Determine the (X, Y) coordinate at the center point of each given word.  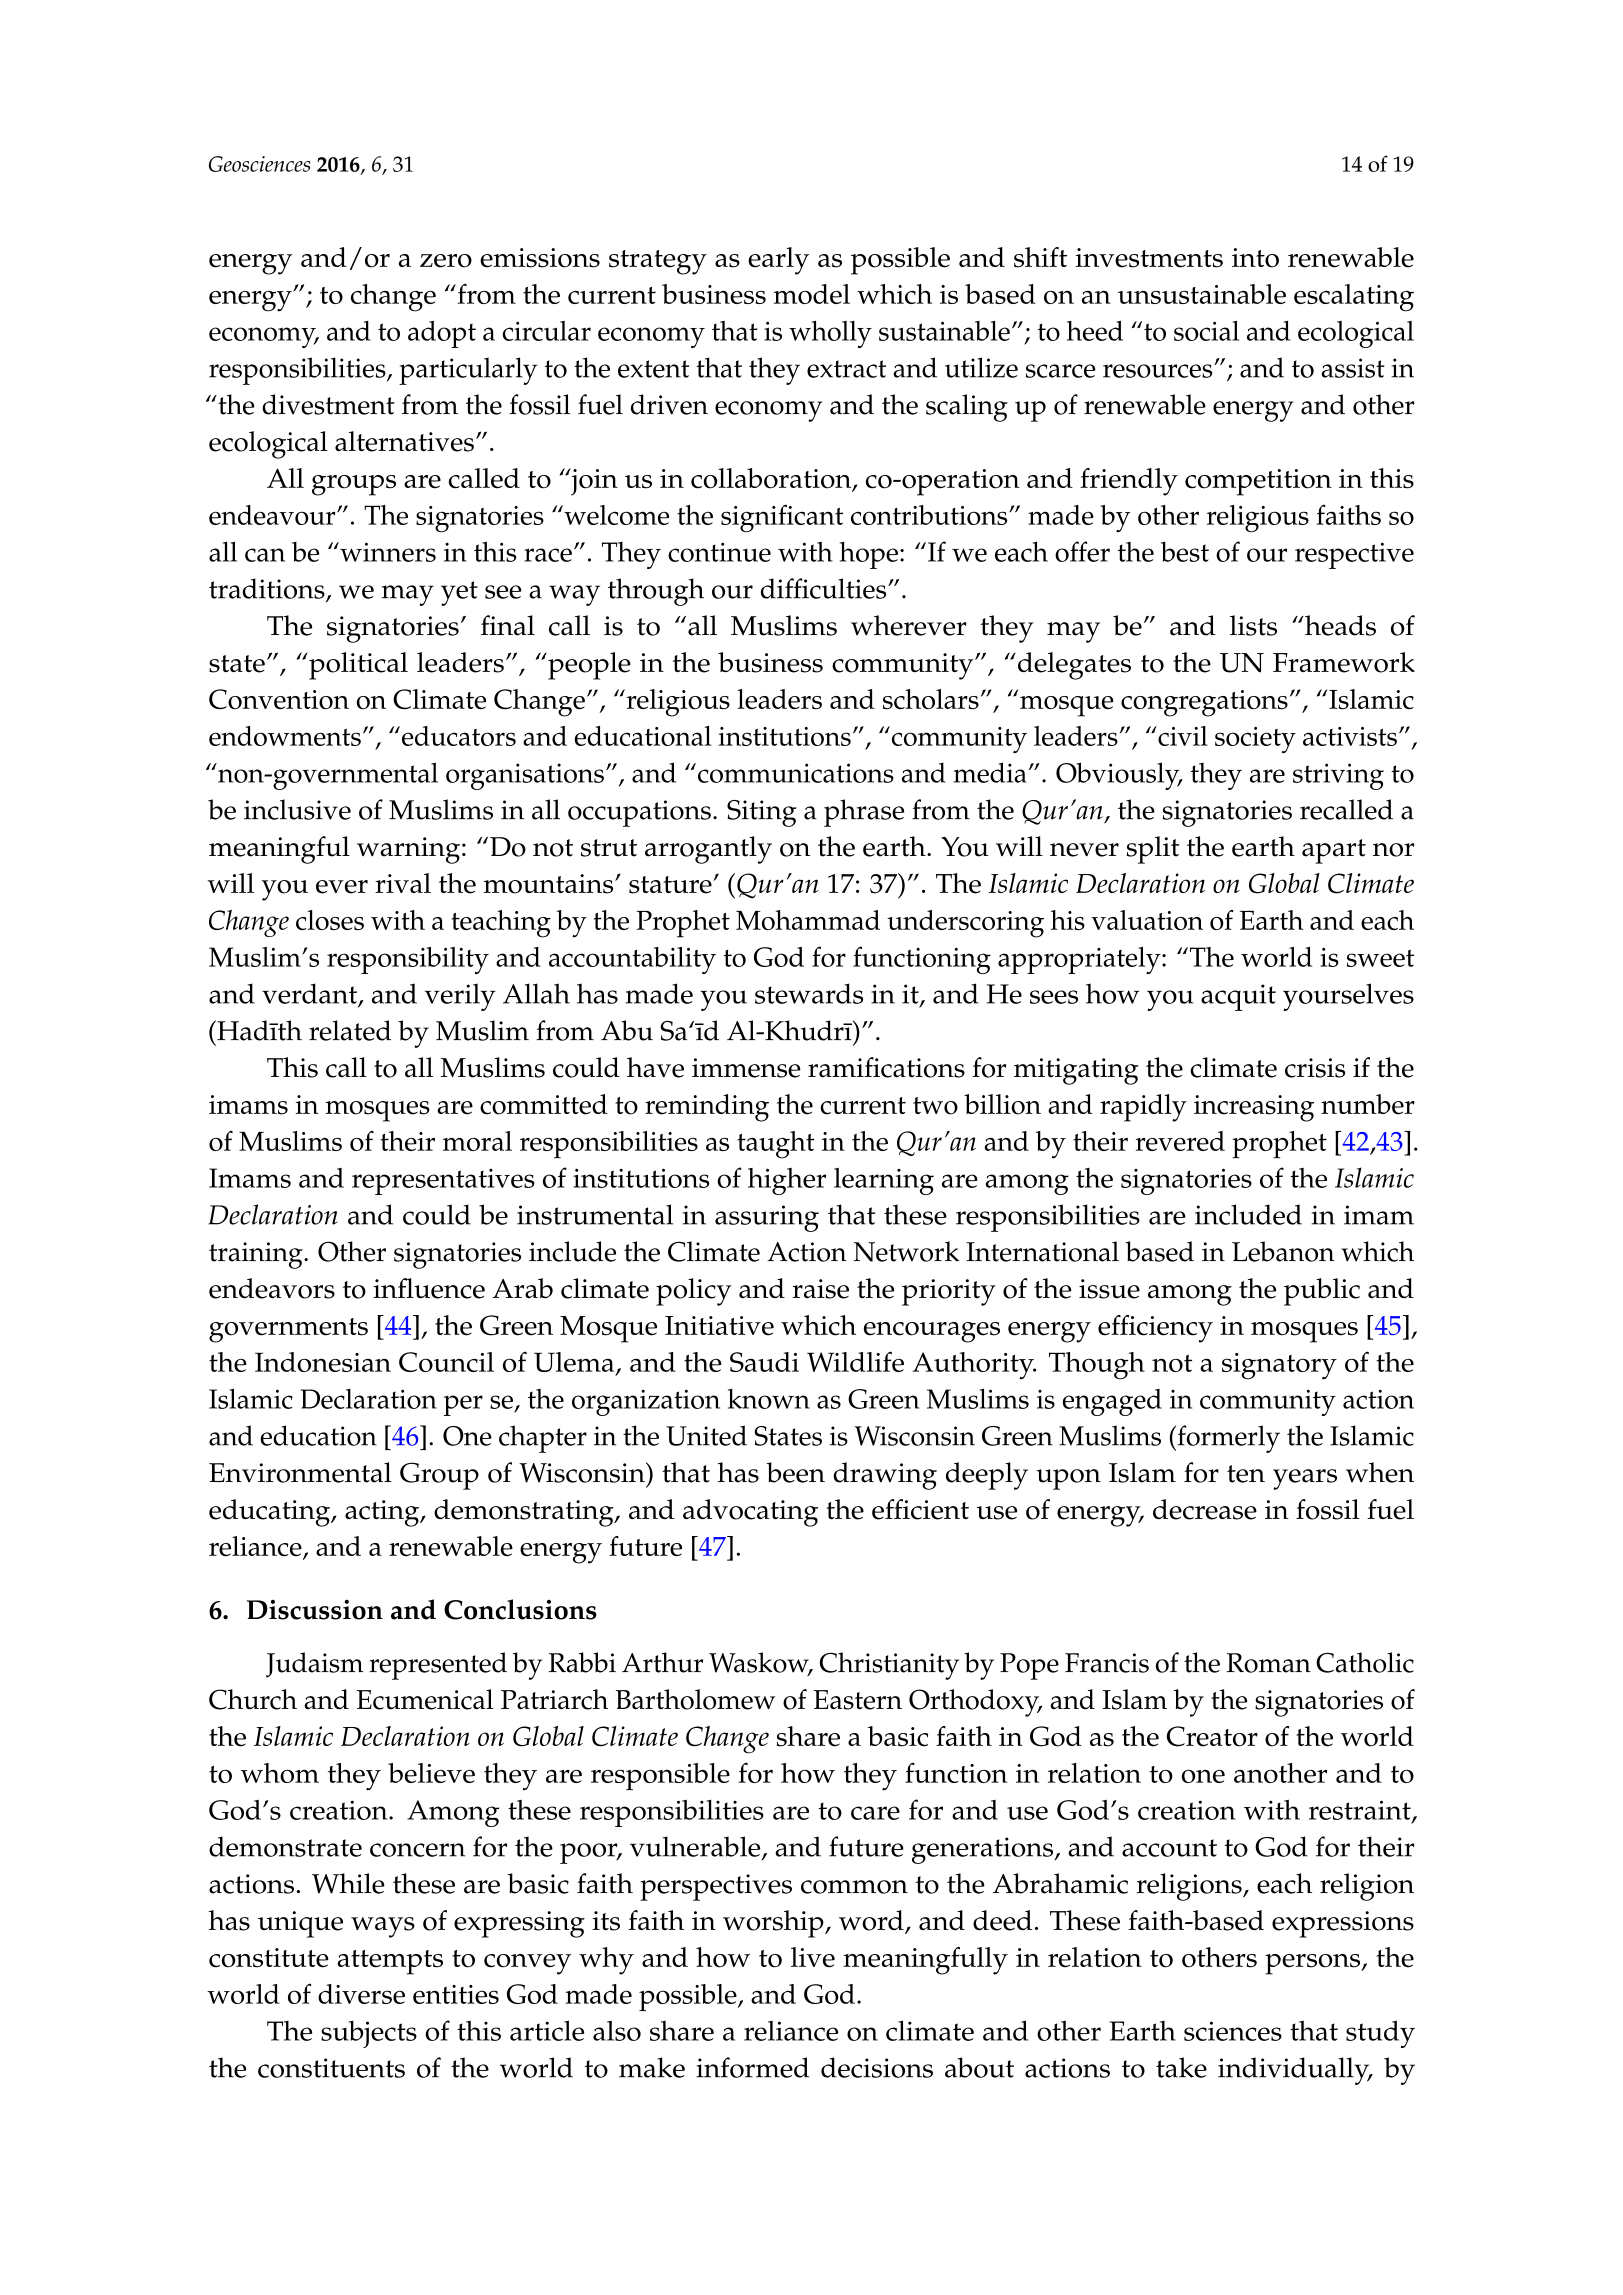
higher (787, 1181)
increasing (1254, 1108)
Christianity (889, 1666)
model (812, 294)
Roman (1268, 1663)
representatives (443, 1182)
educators (459, 736)
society (1255, 740)
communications (796, 773)
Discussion (315, 1610)
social (1206, 330)
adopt (442, 334)
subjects (369, 2034)
